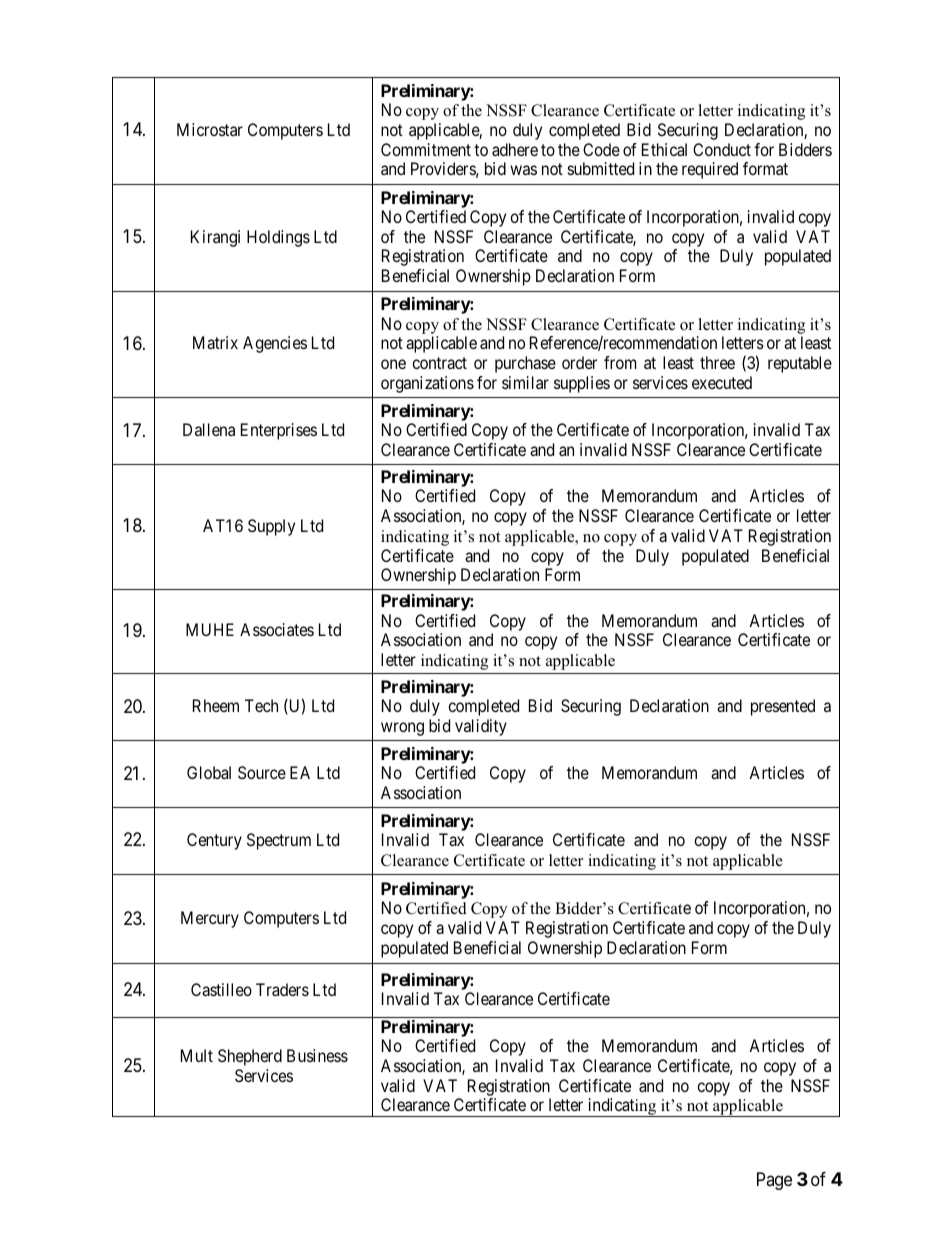 The image size is (952, 1233). Describe the element at coordinates (279, 431) in the screenshot. I see `Enterprises` at that location.
